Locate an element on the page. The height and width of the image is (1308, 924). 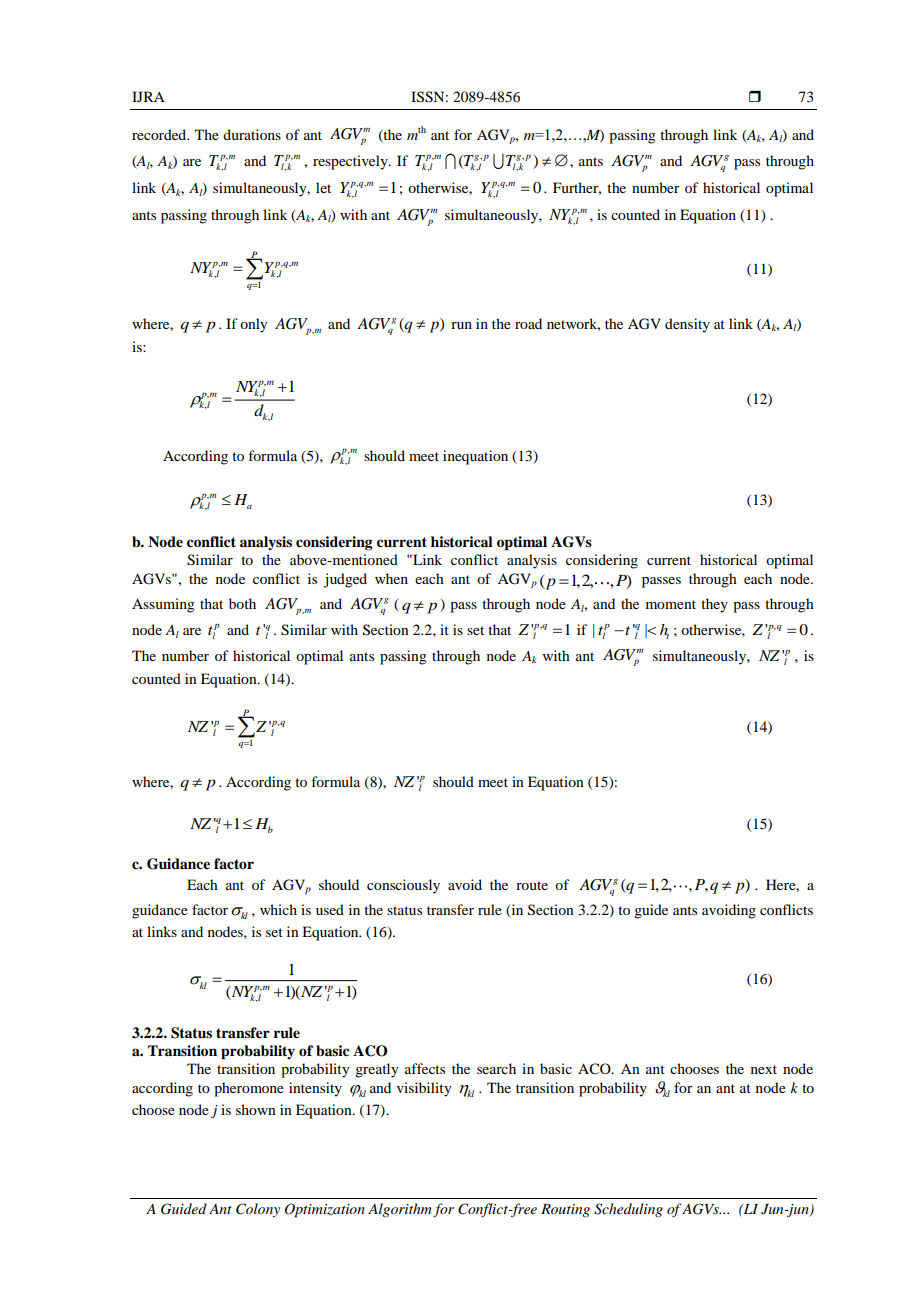
Algorithm is located at coordinates (400, 1210).
